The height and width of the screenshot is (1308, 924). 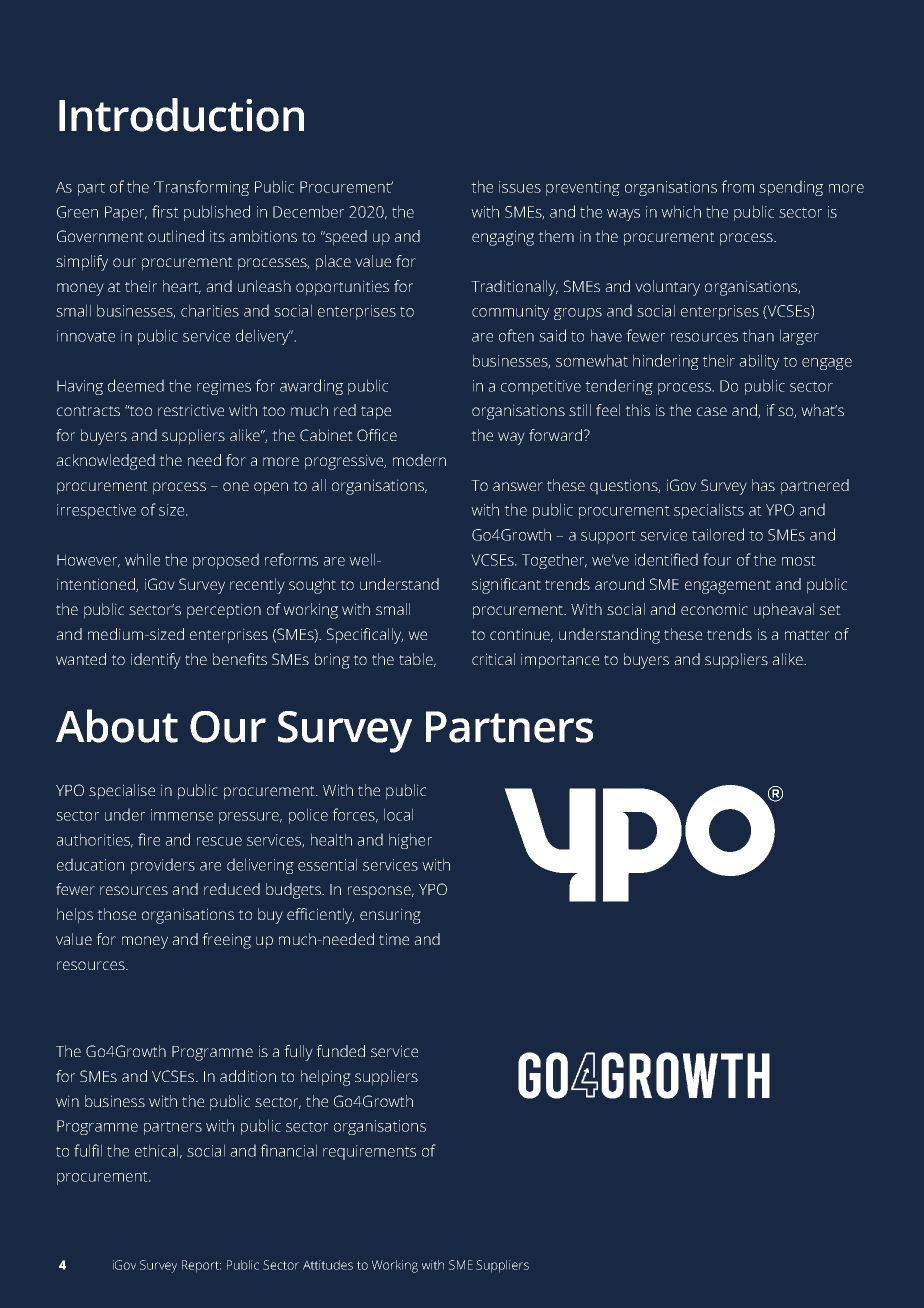 I want to click on ensuring, so click(x=390, y=916).
